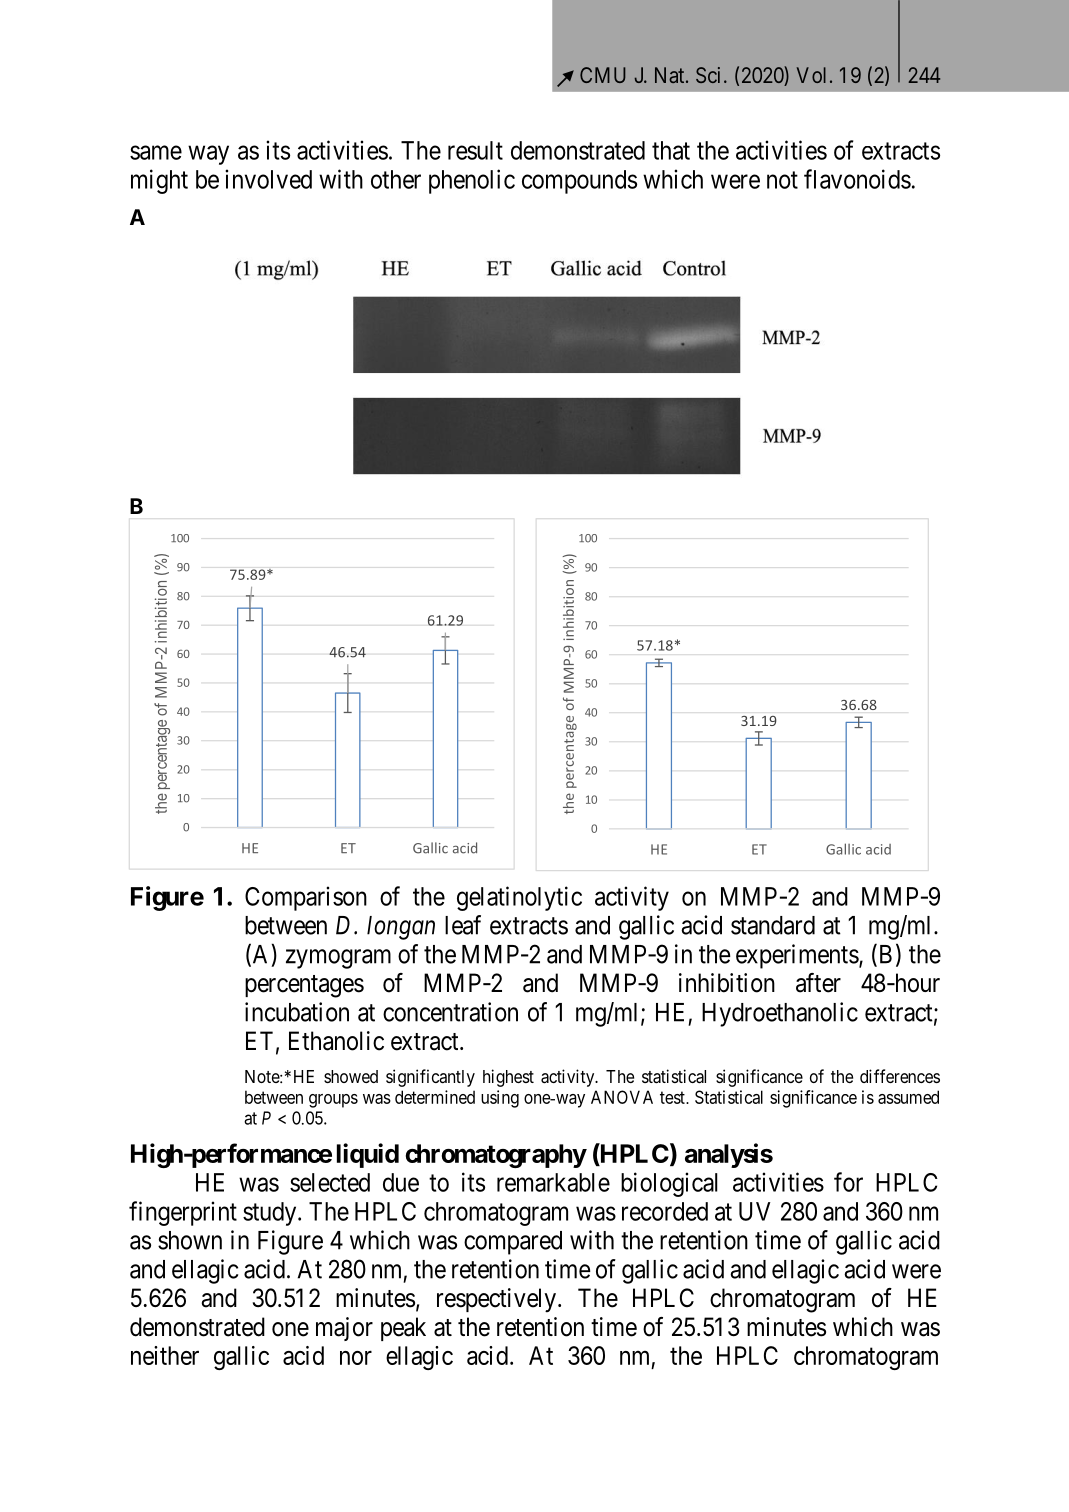 Image resolution: width=1069 pixels, height=1512 pixels. What do you see at coordinates (498, 1300) in the screenshot?
I see `respectively` at bounding box center [498, 1300].
